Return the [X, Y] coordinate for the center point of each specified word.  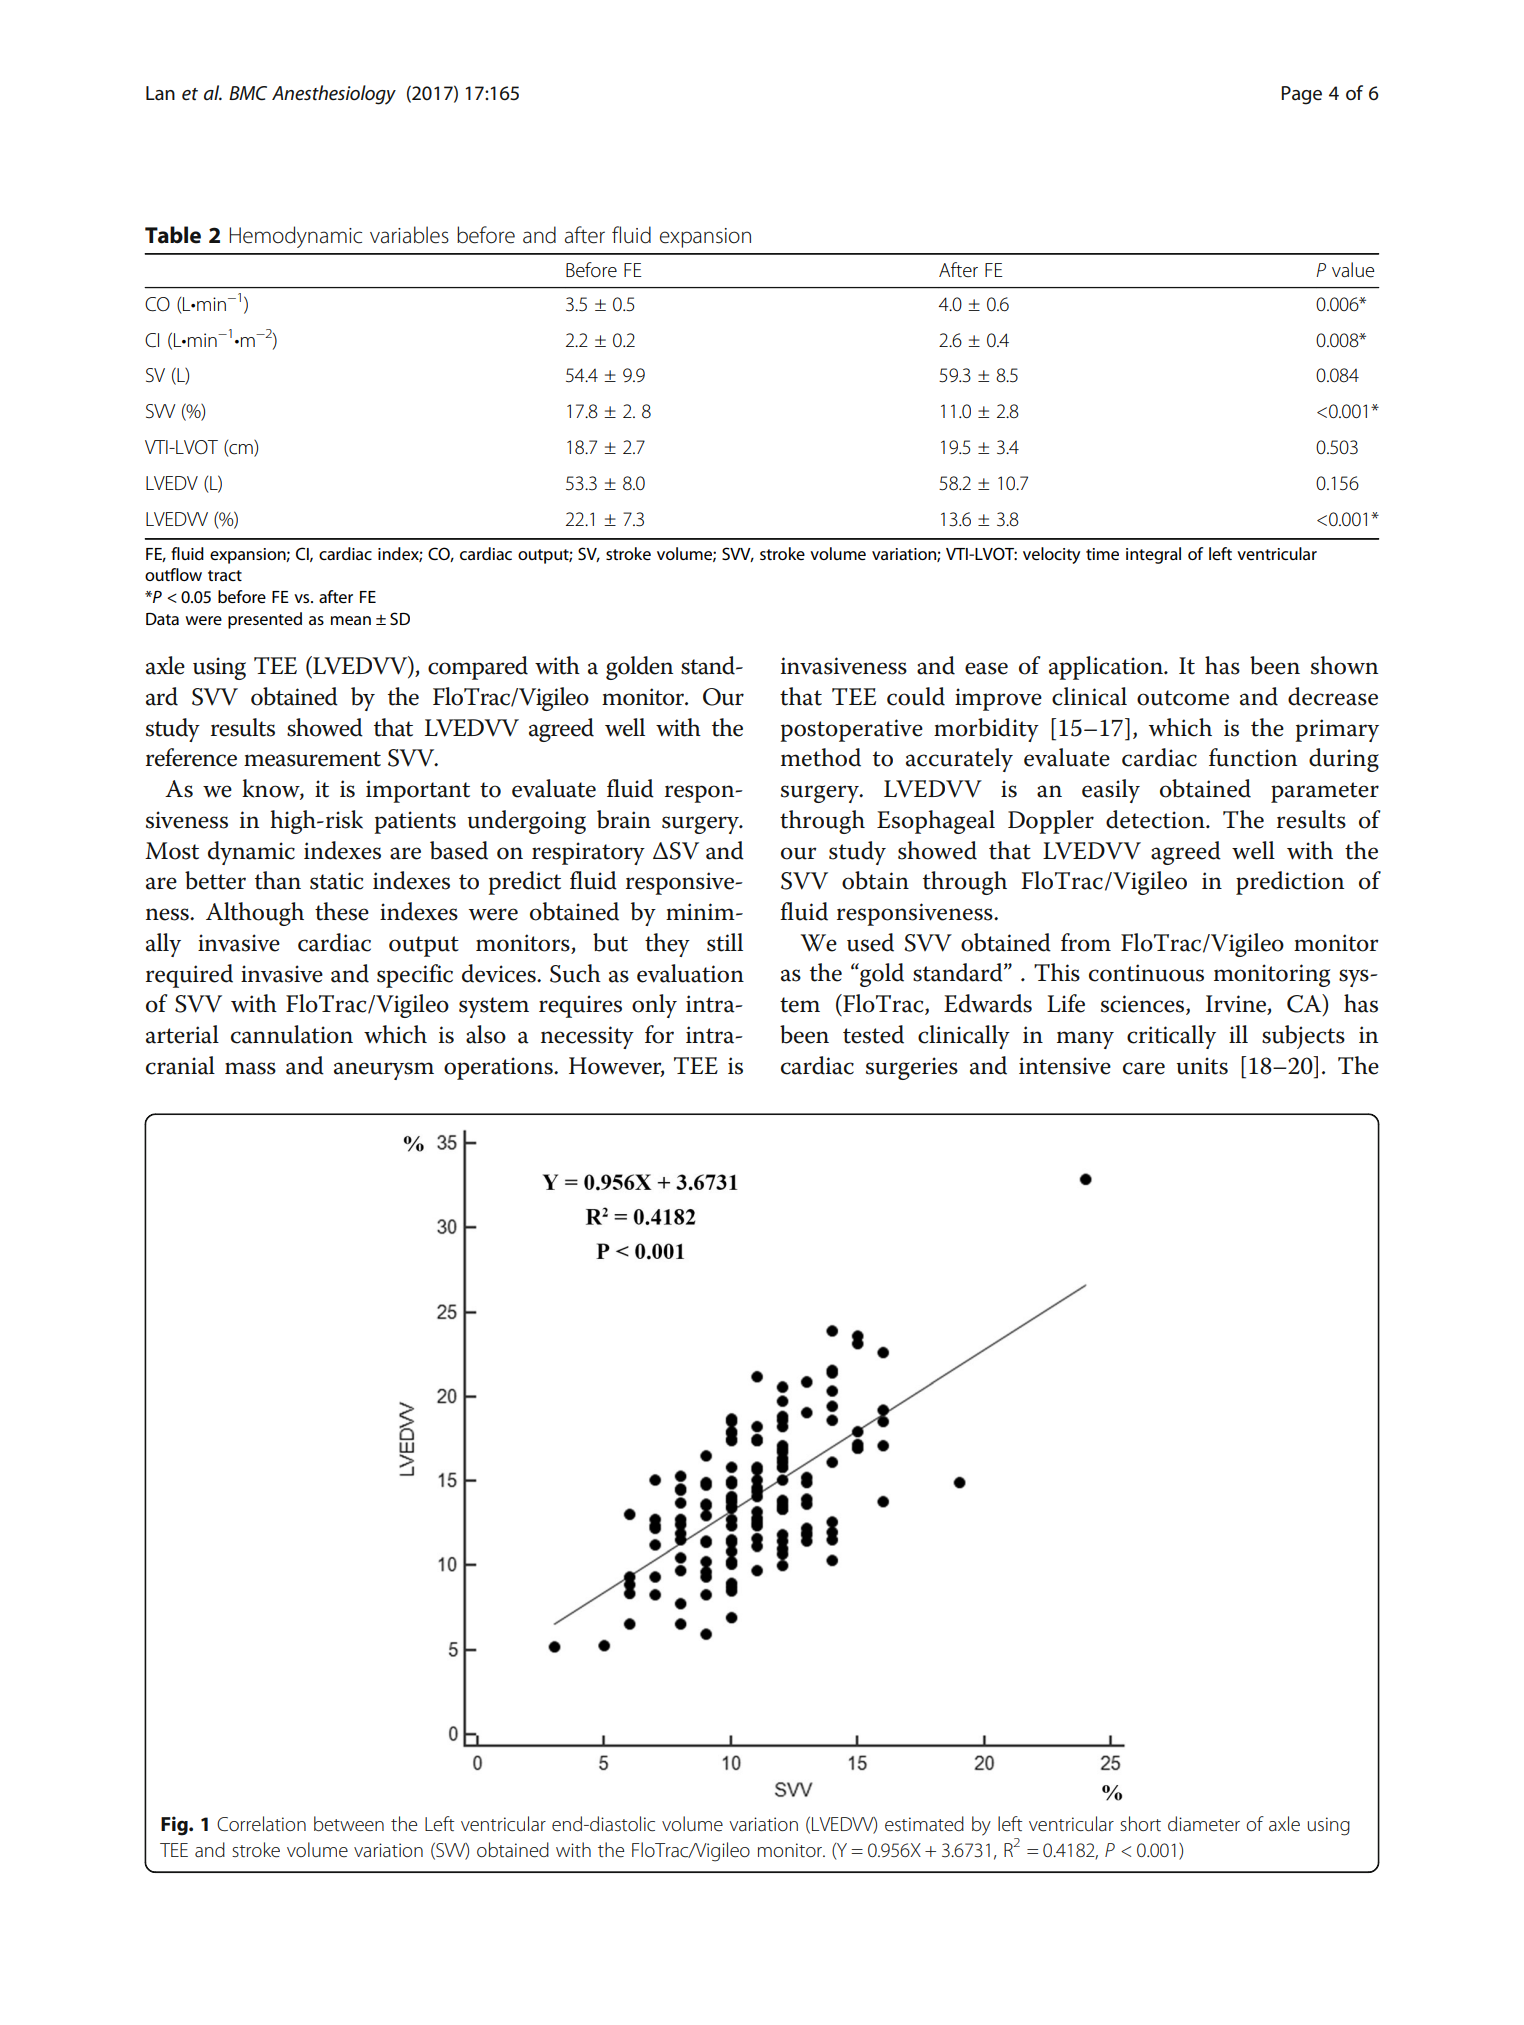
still [725, 942]
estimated [924, 1824]
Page [1301, 95]
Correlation [261, 1823]
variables [409, 235]
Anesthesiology [334, 95]
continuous [1146, 973]
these [342, 911]
